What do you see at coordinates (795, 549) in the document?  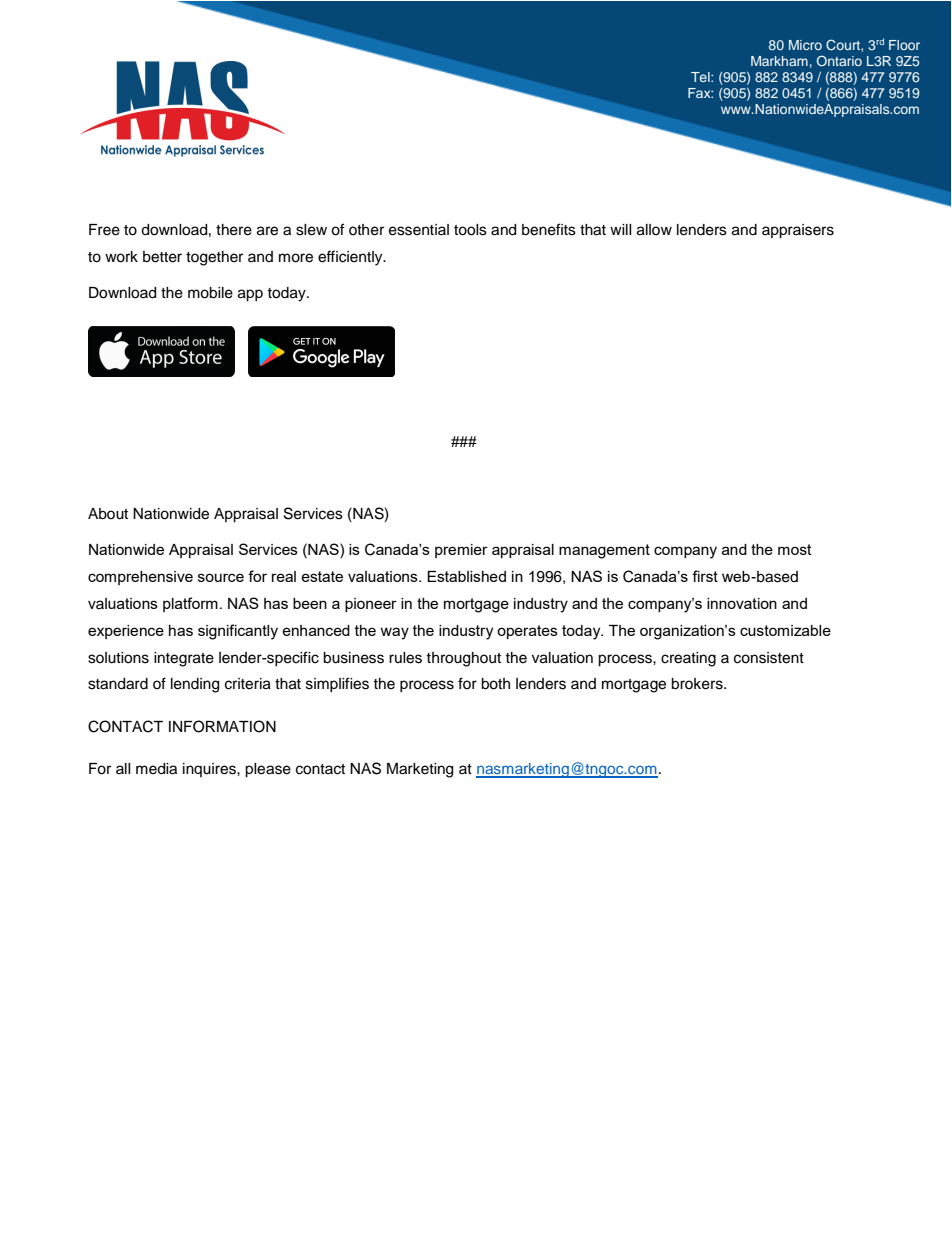 I see `most` at bounding box center [795, 549].
